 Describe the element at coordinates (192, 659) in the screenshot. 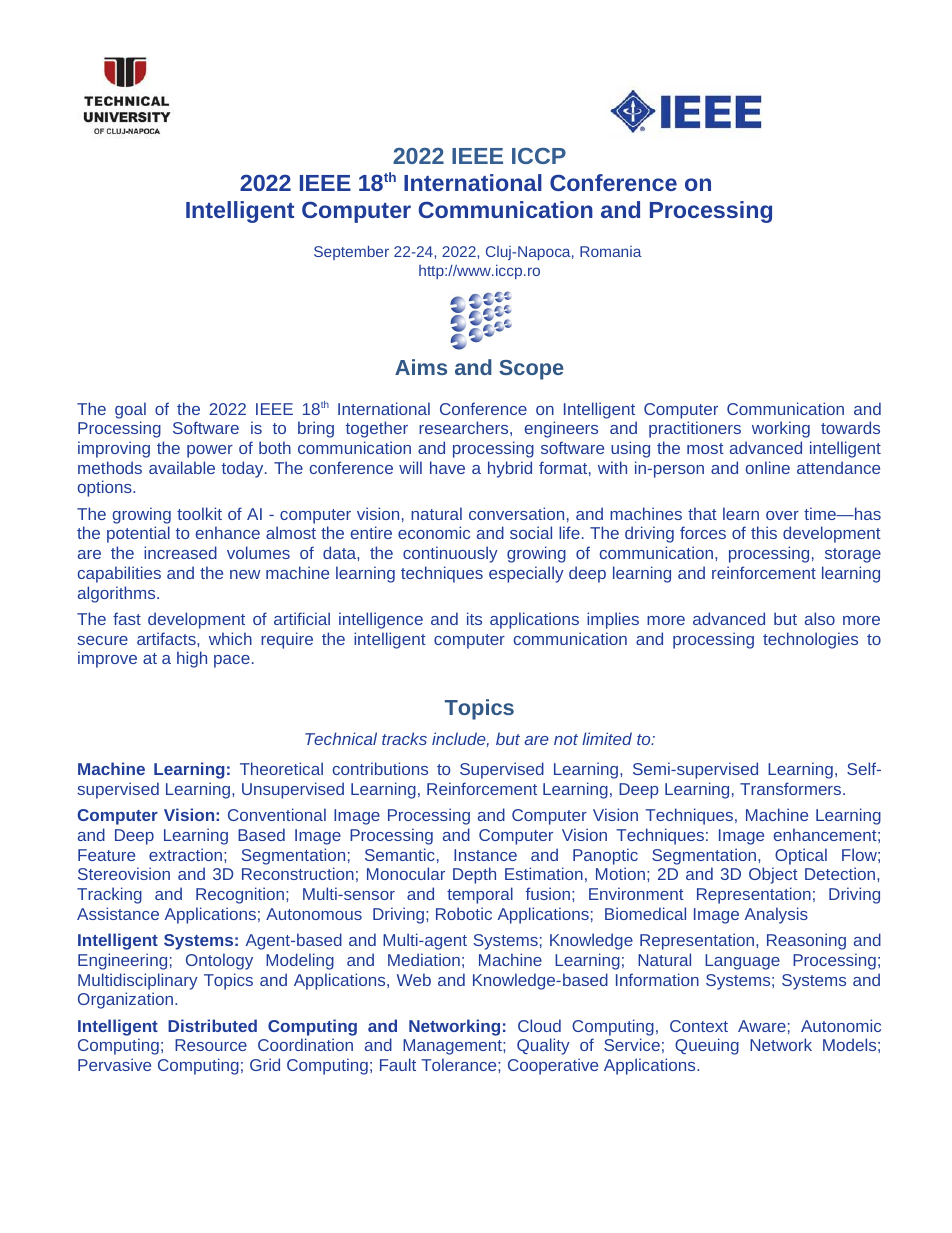

I see `high` at that location.
